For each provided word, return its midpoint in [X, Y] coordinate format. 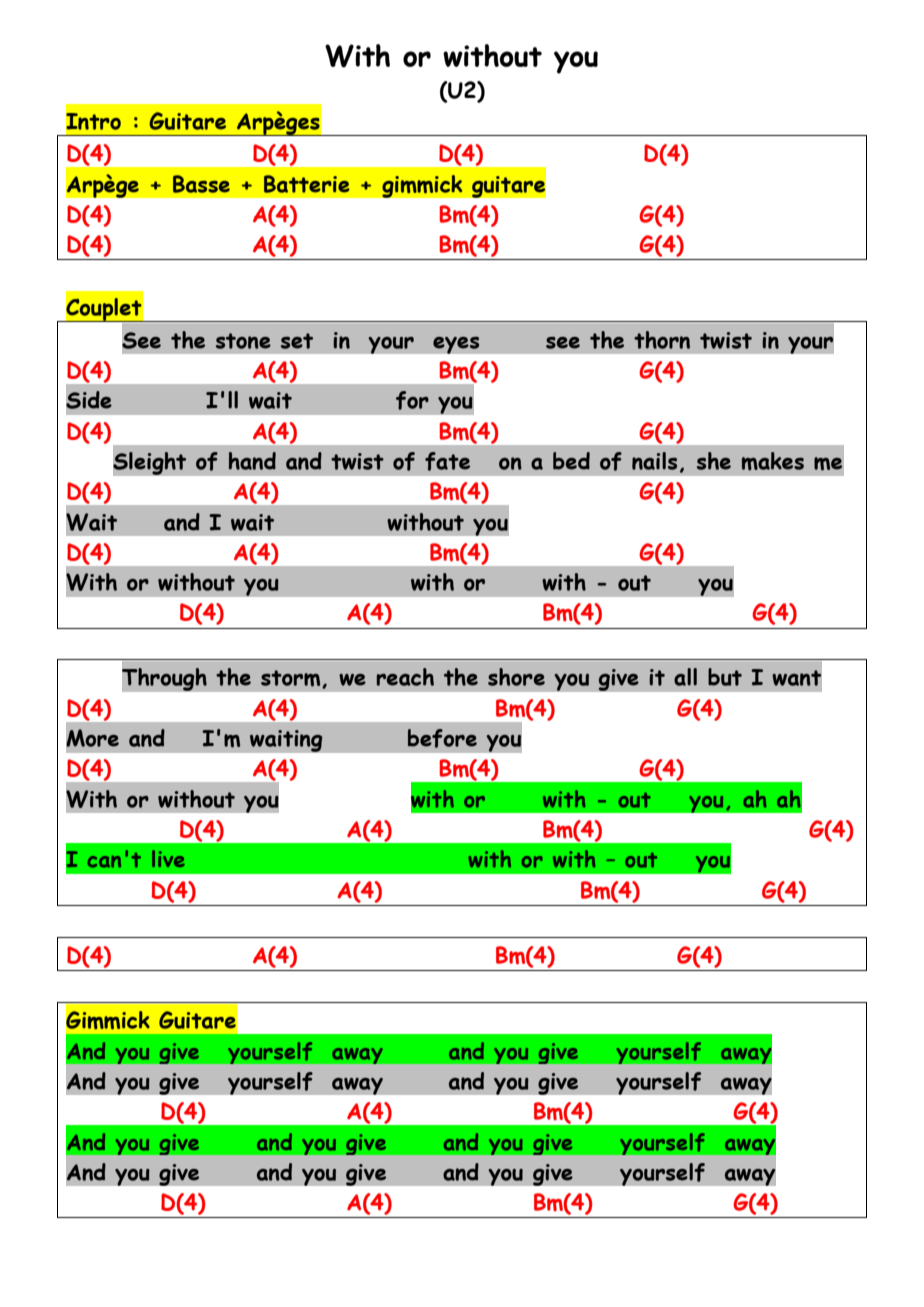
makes [773, 461]
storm [292, 679]
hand [252, 461]
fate [447, 461]
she [714, 461]
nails [654, 461]
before [442, 738]
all [685, 677]
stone [243, 341]
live [168, 858]
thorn [662, 340]
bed [571, 461]
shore [516, 677]
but [725, 677]
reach [405, 677]
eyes [456, 345]
